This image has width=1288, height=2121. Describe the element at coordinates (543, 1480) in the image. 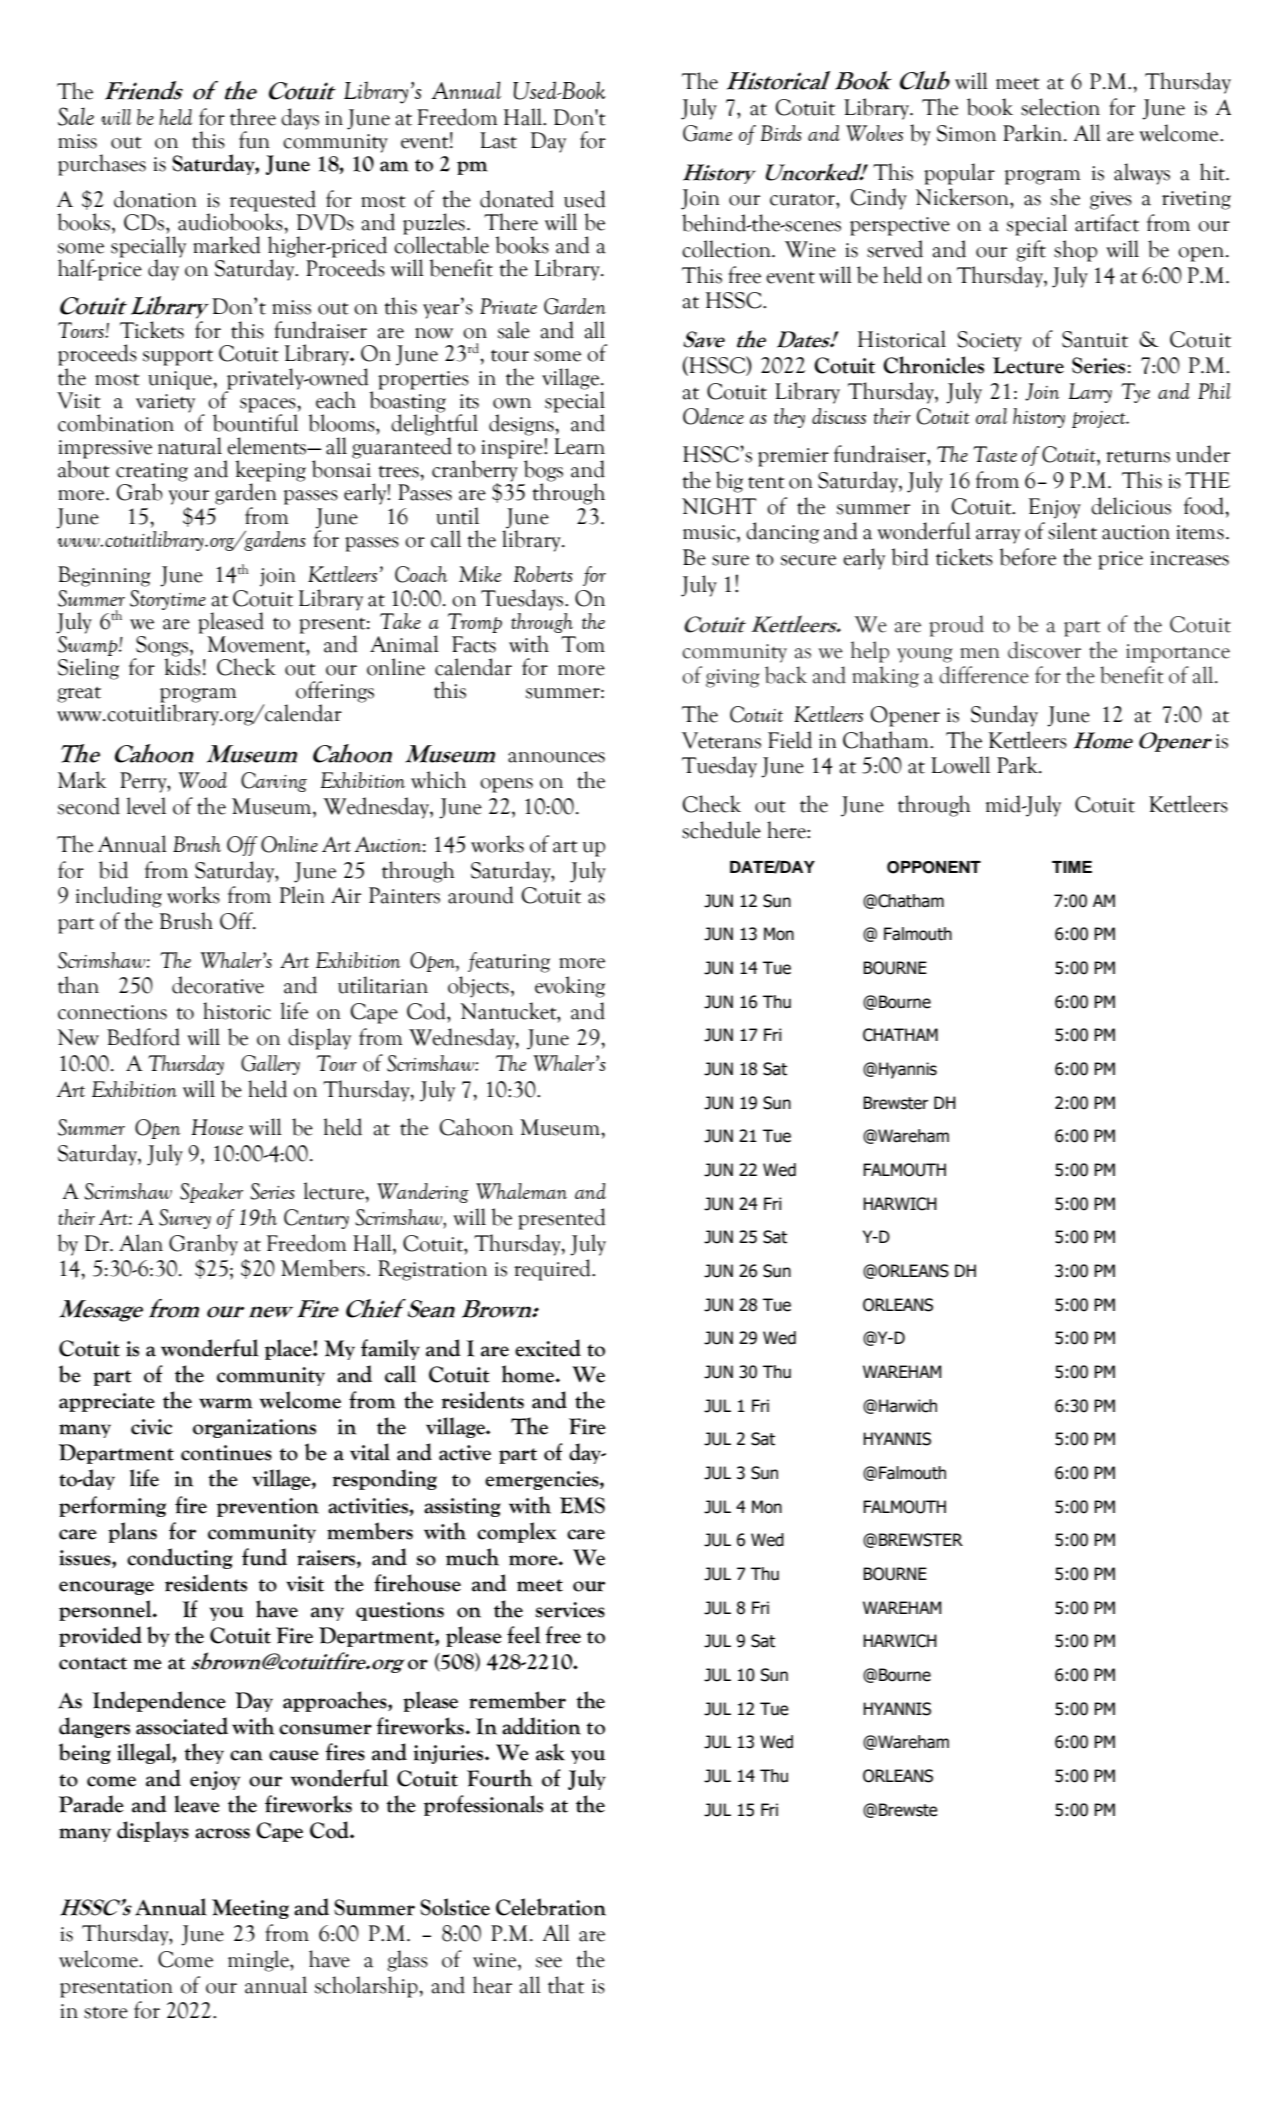

I see `emergencies` at that location.
